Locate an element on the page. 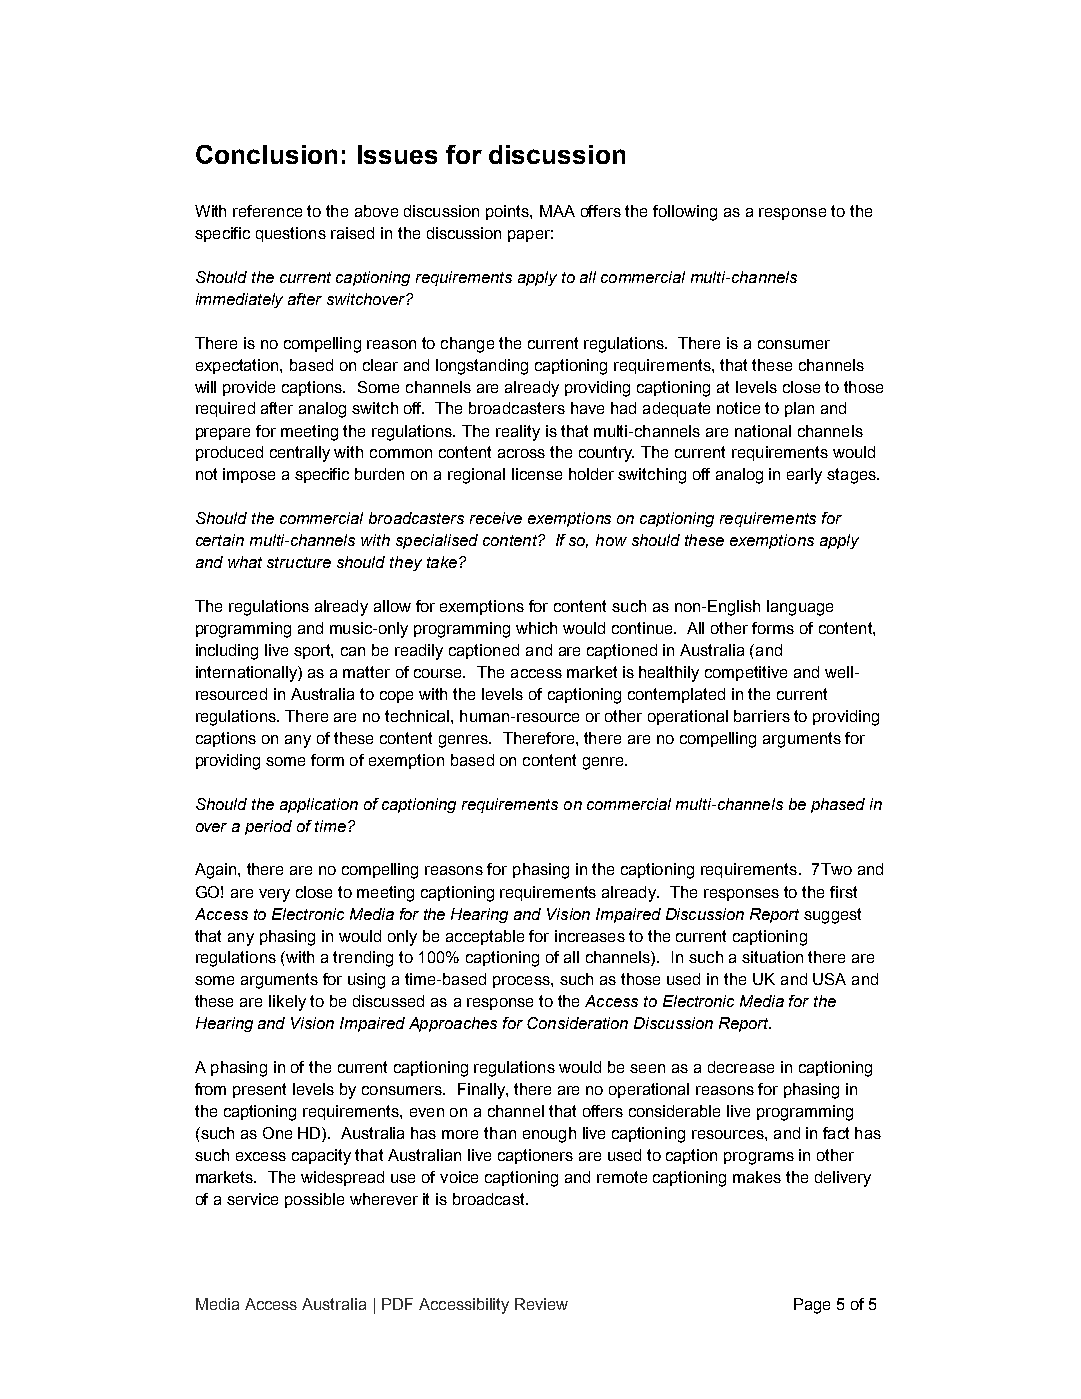 Image resolution: width=1081 pixels, height=1399 pixels. MAA is located at coordinates (557, 211).
